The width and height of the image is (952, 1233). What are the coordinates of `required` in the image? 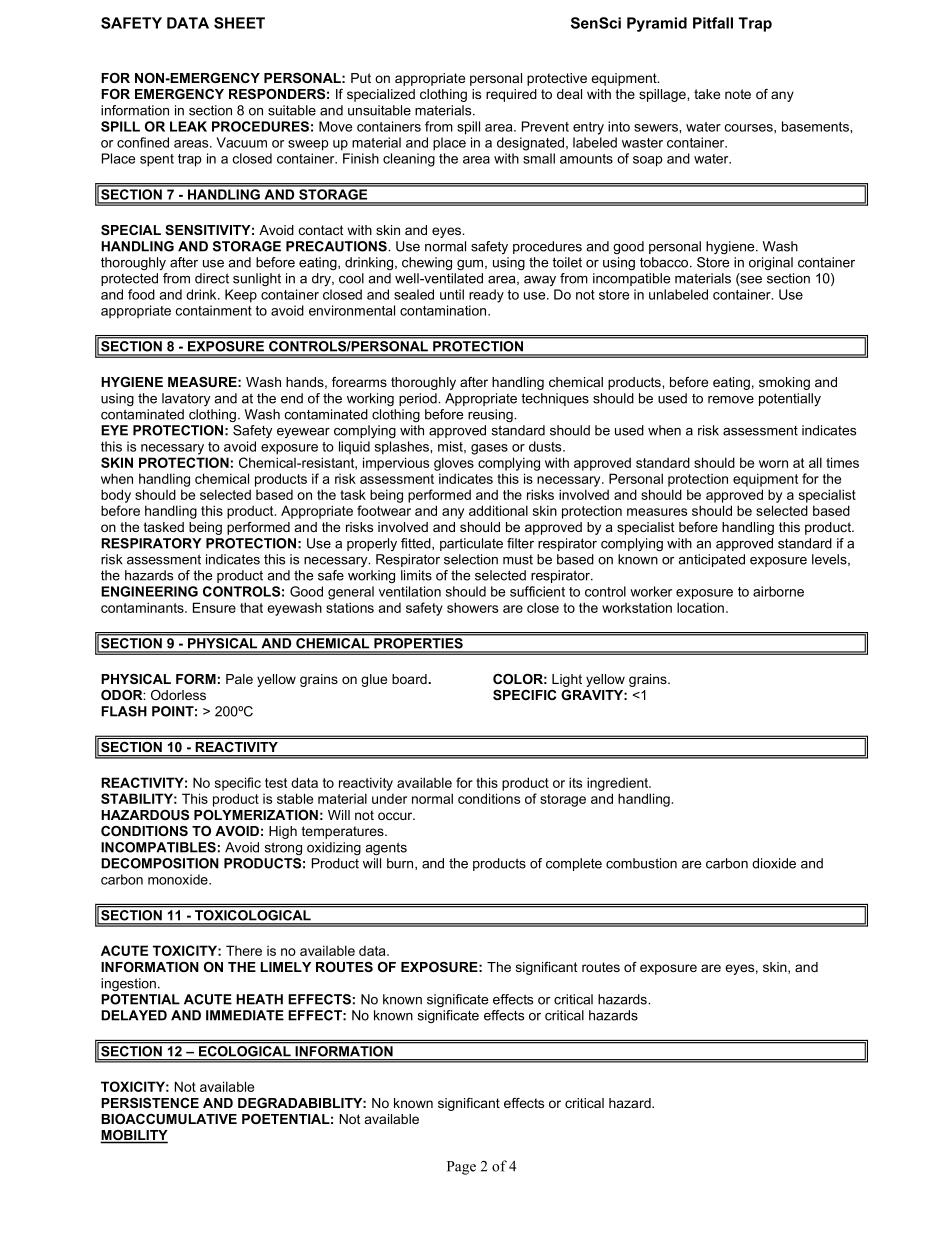 It's located at (511, 95).
